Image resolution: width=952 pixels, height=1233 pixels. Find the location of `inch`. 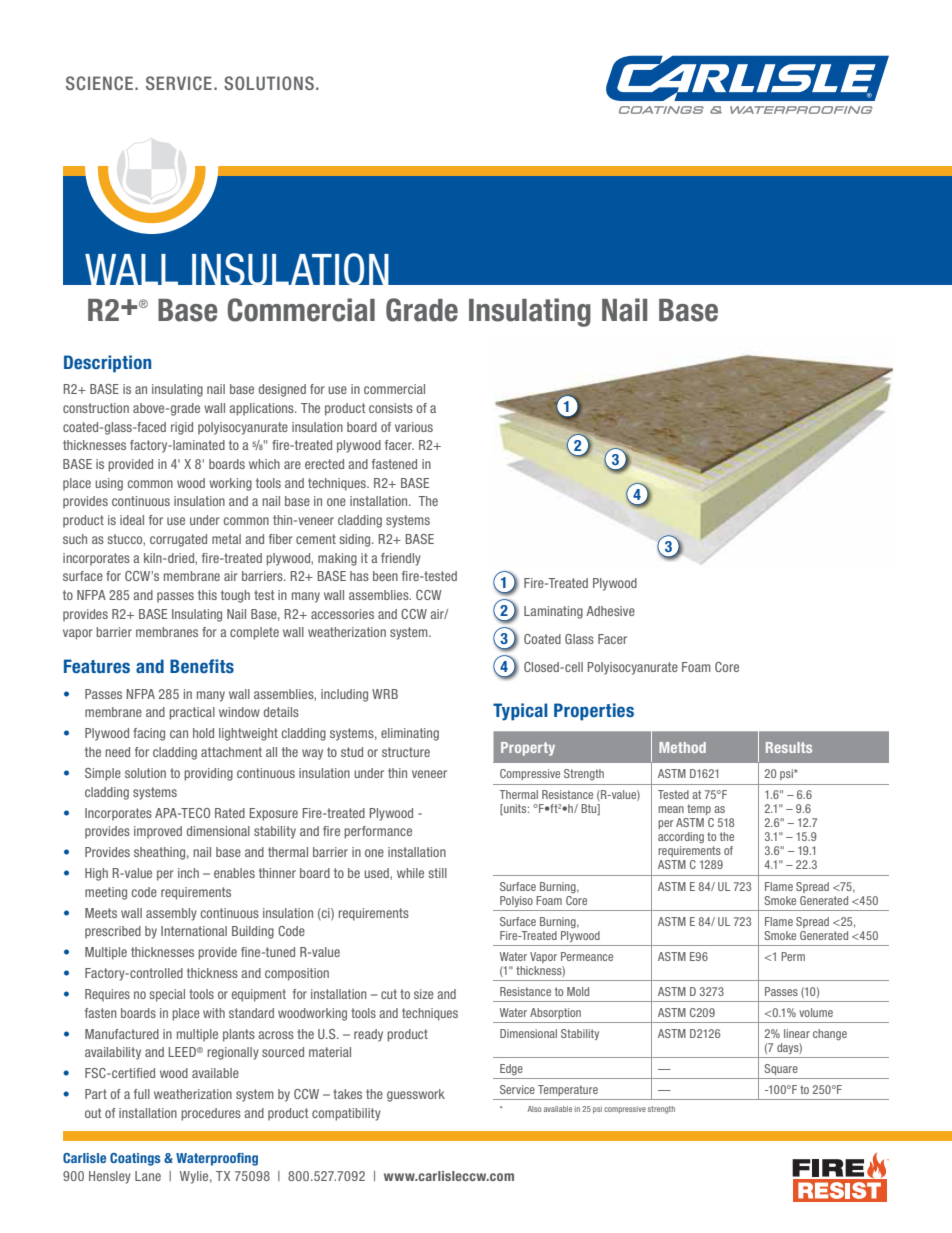

inch is located at coordinates (188, 873).
